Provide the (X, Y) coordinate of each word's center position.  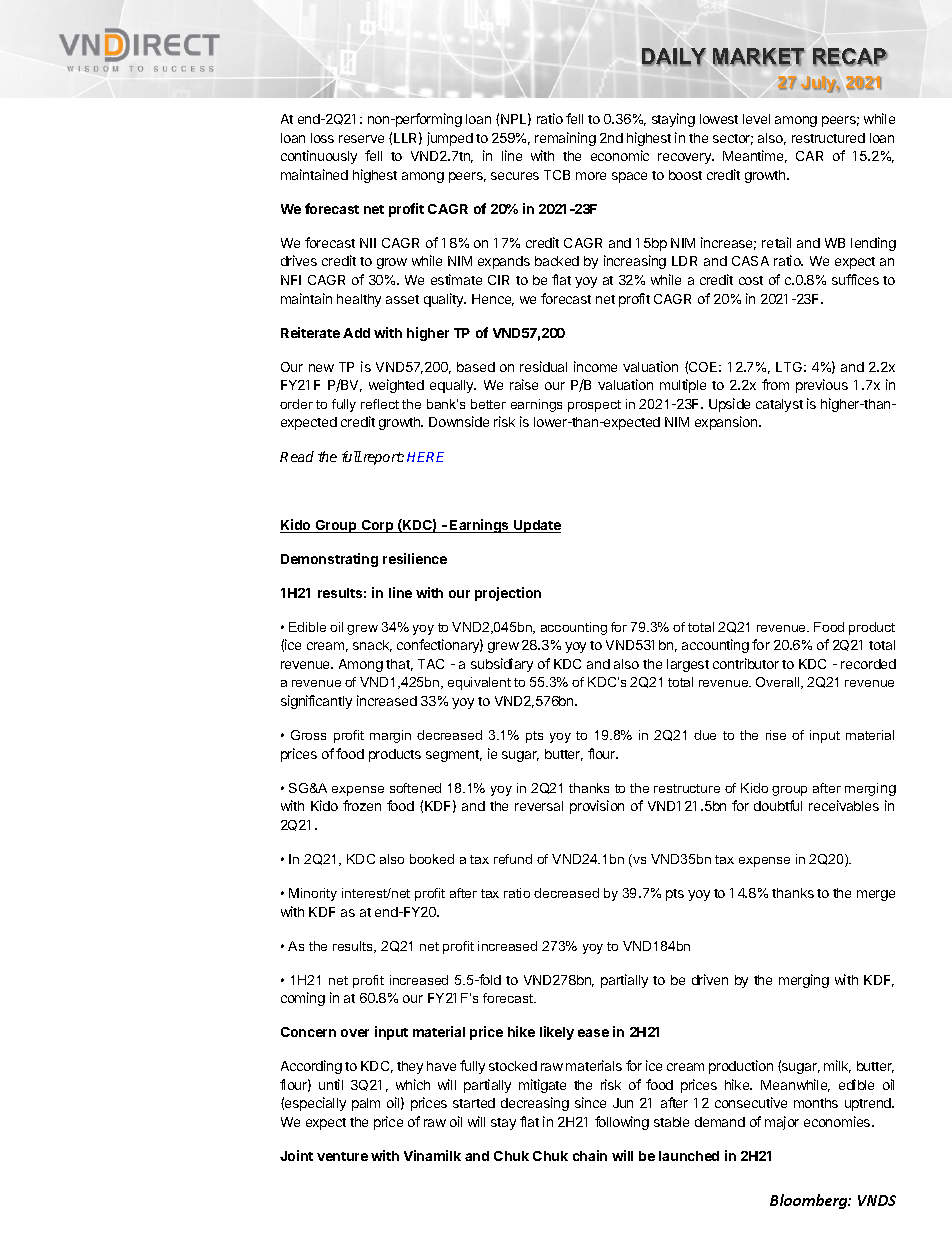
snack (372, 646)
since (590, 1102)
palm (366, 1104)
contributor (746, 663)
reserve (361, 139)
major (782, 1123)
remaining (565, 139)
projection (508, 594)
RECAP (850, 57)
